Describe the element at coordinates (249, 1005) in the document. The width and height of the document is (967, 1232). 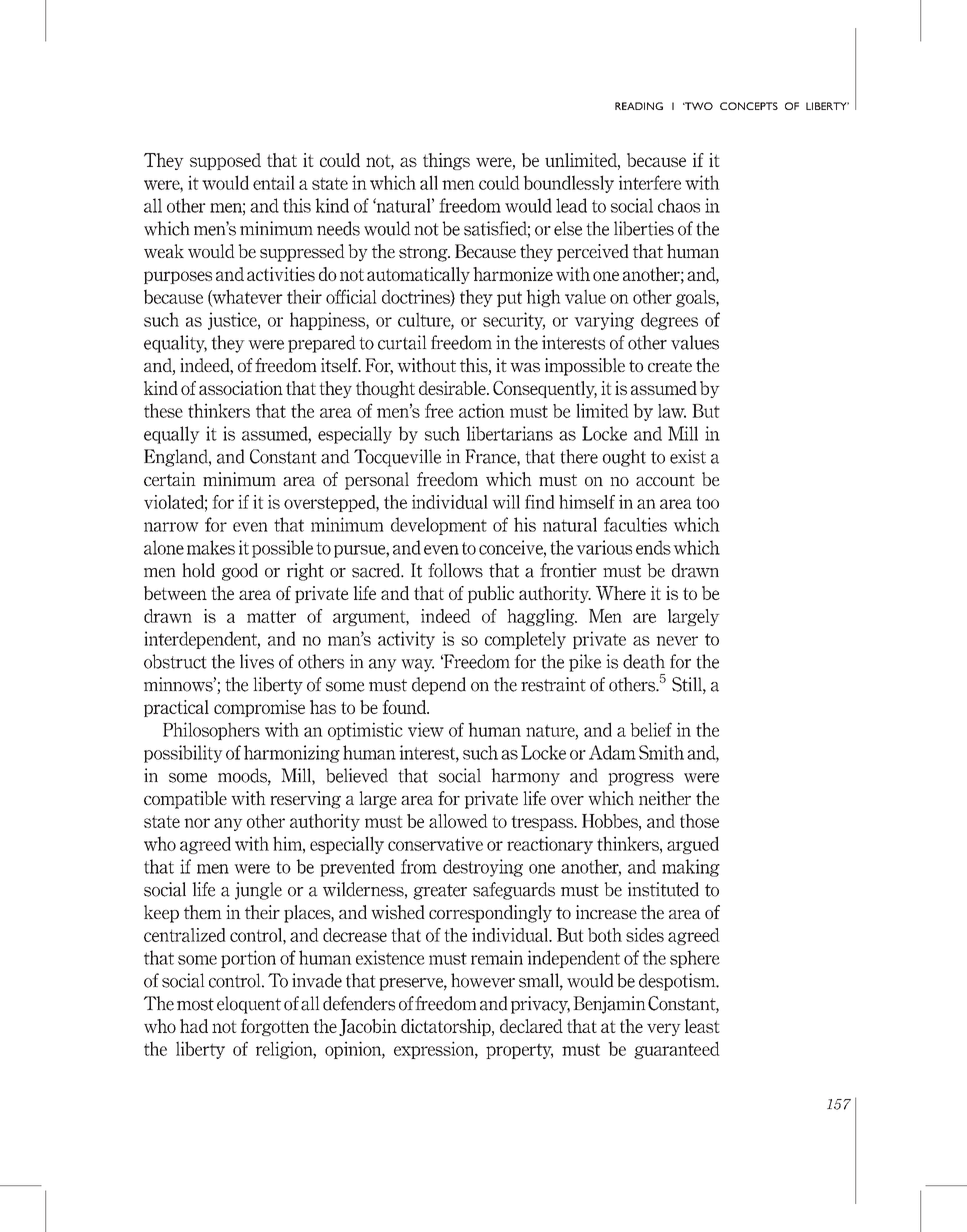
I see `eloquent` at that location.
